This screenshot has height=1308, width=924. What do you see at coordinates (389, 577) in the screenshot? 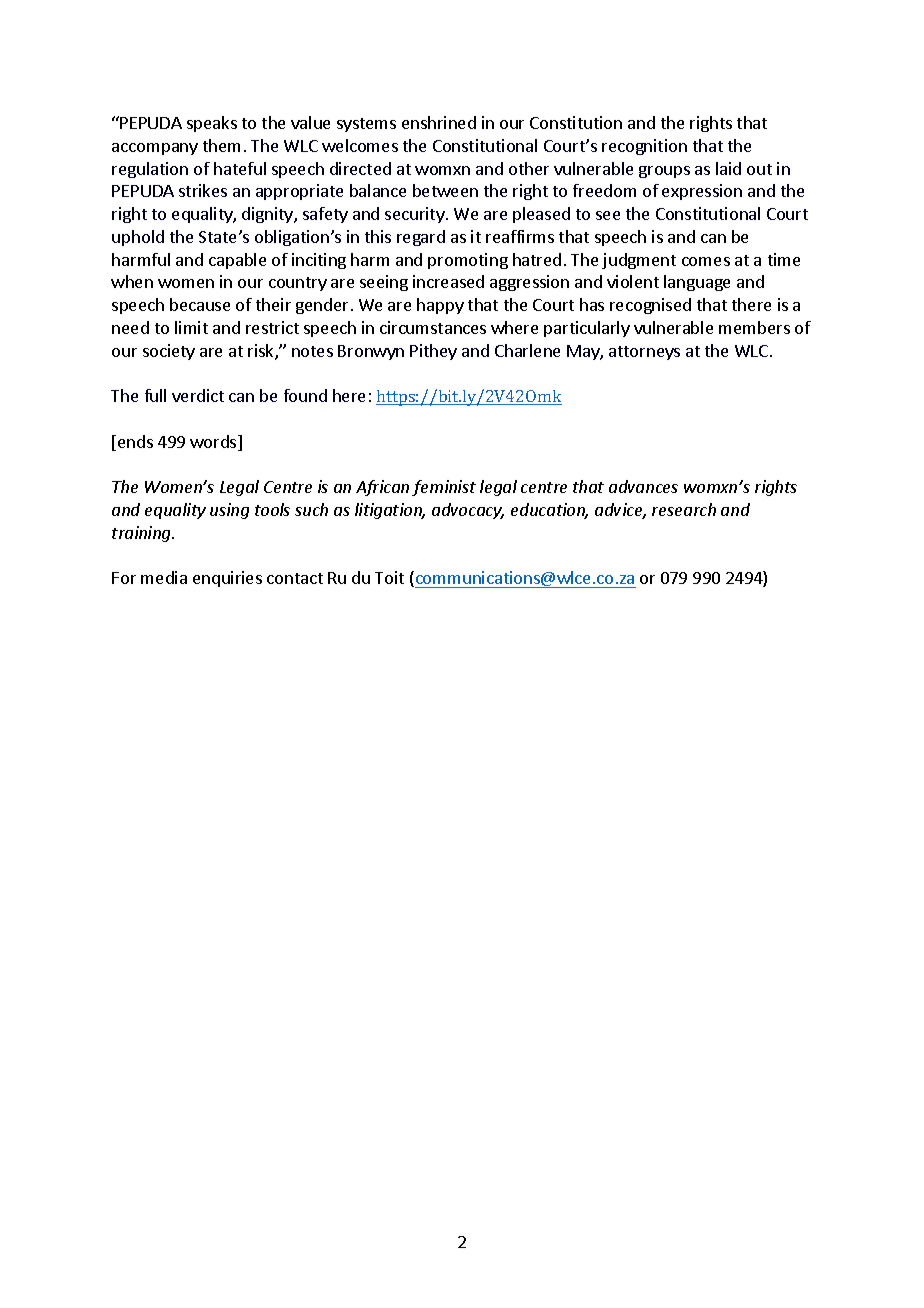
I see `Toit` at bounding box center [389, 577].
